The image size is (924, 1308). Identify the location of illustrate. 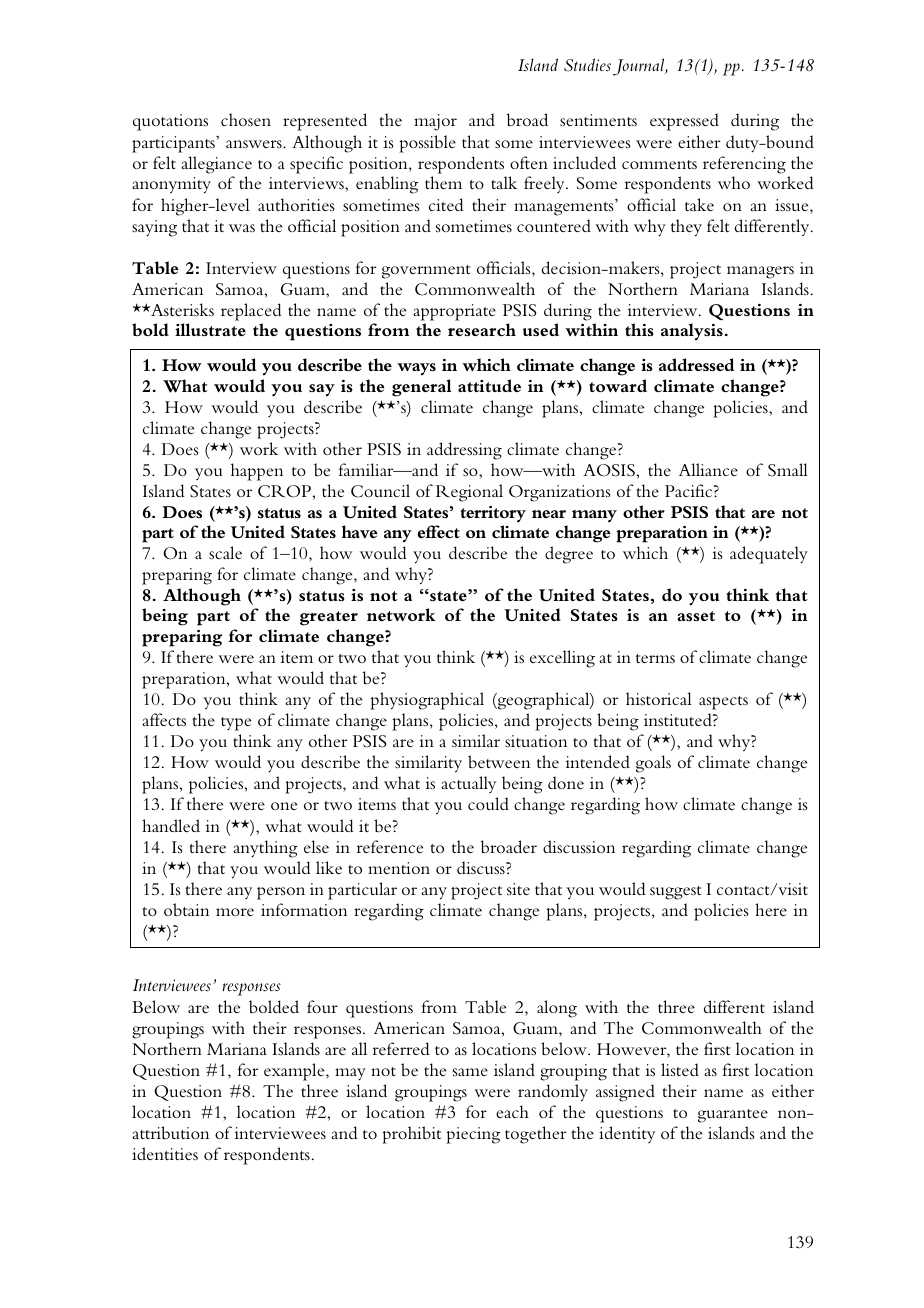
(210, 329).
